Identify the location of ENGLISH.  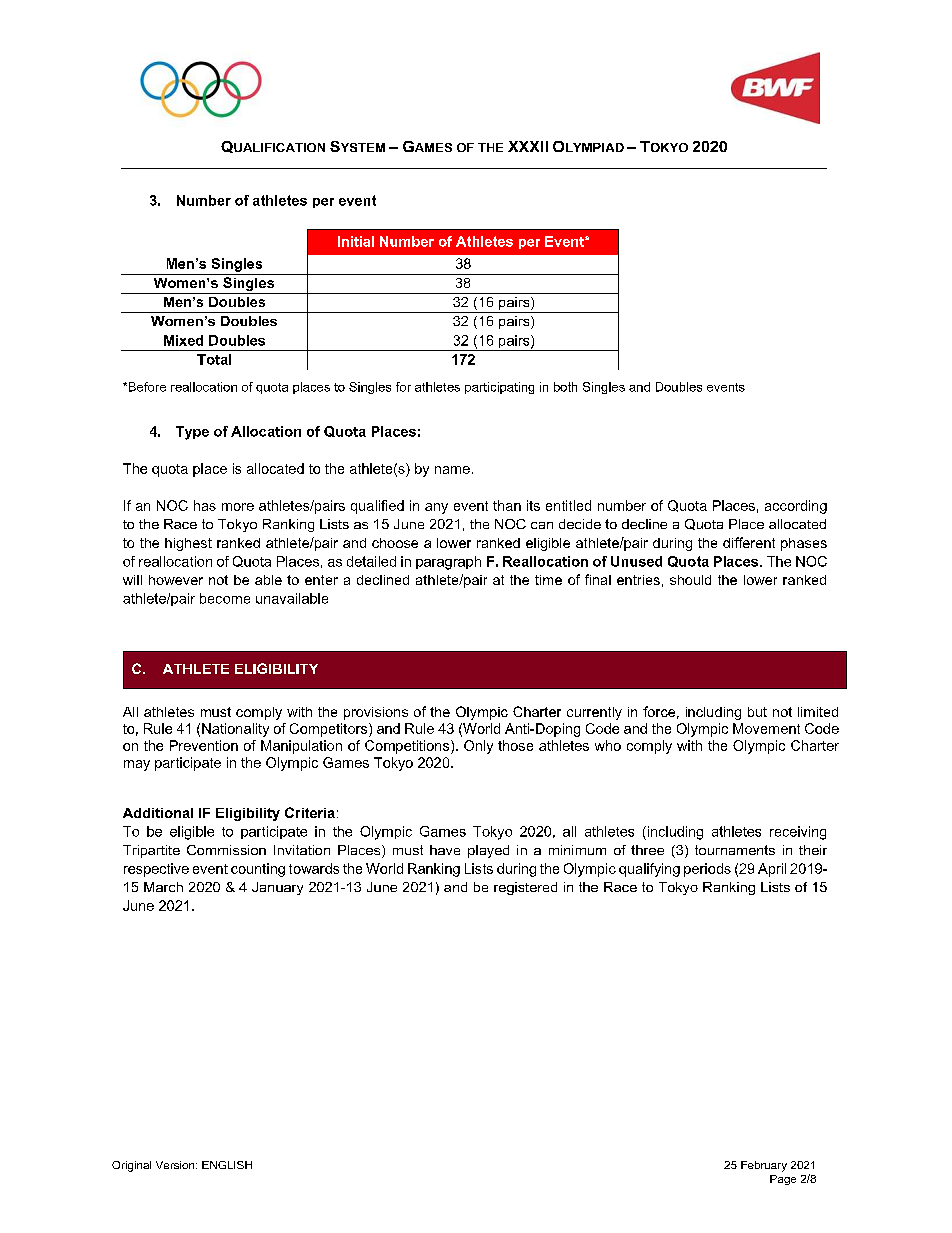
(227, 1165).
